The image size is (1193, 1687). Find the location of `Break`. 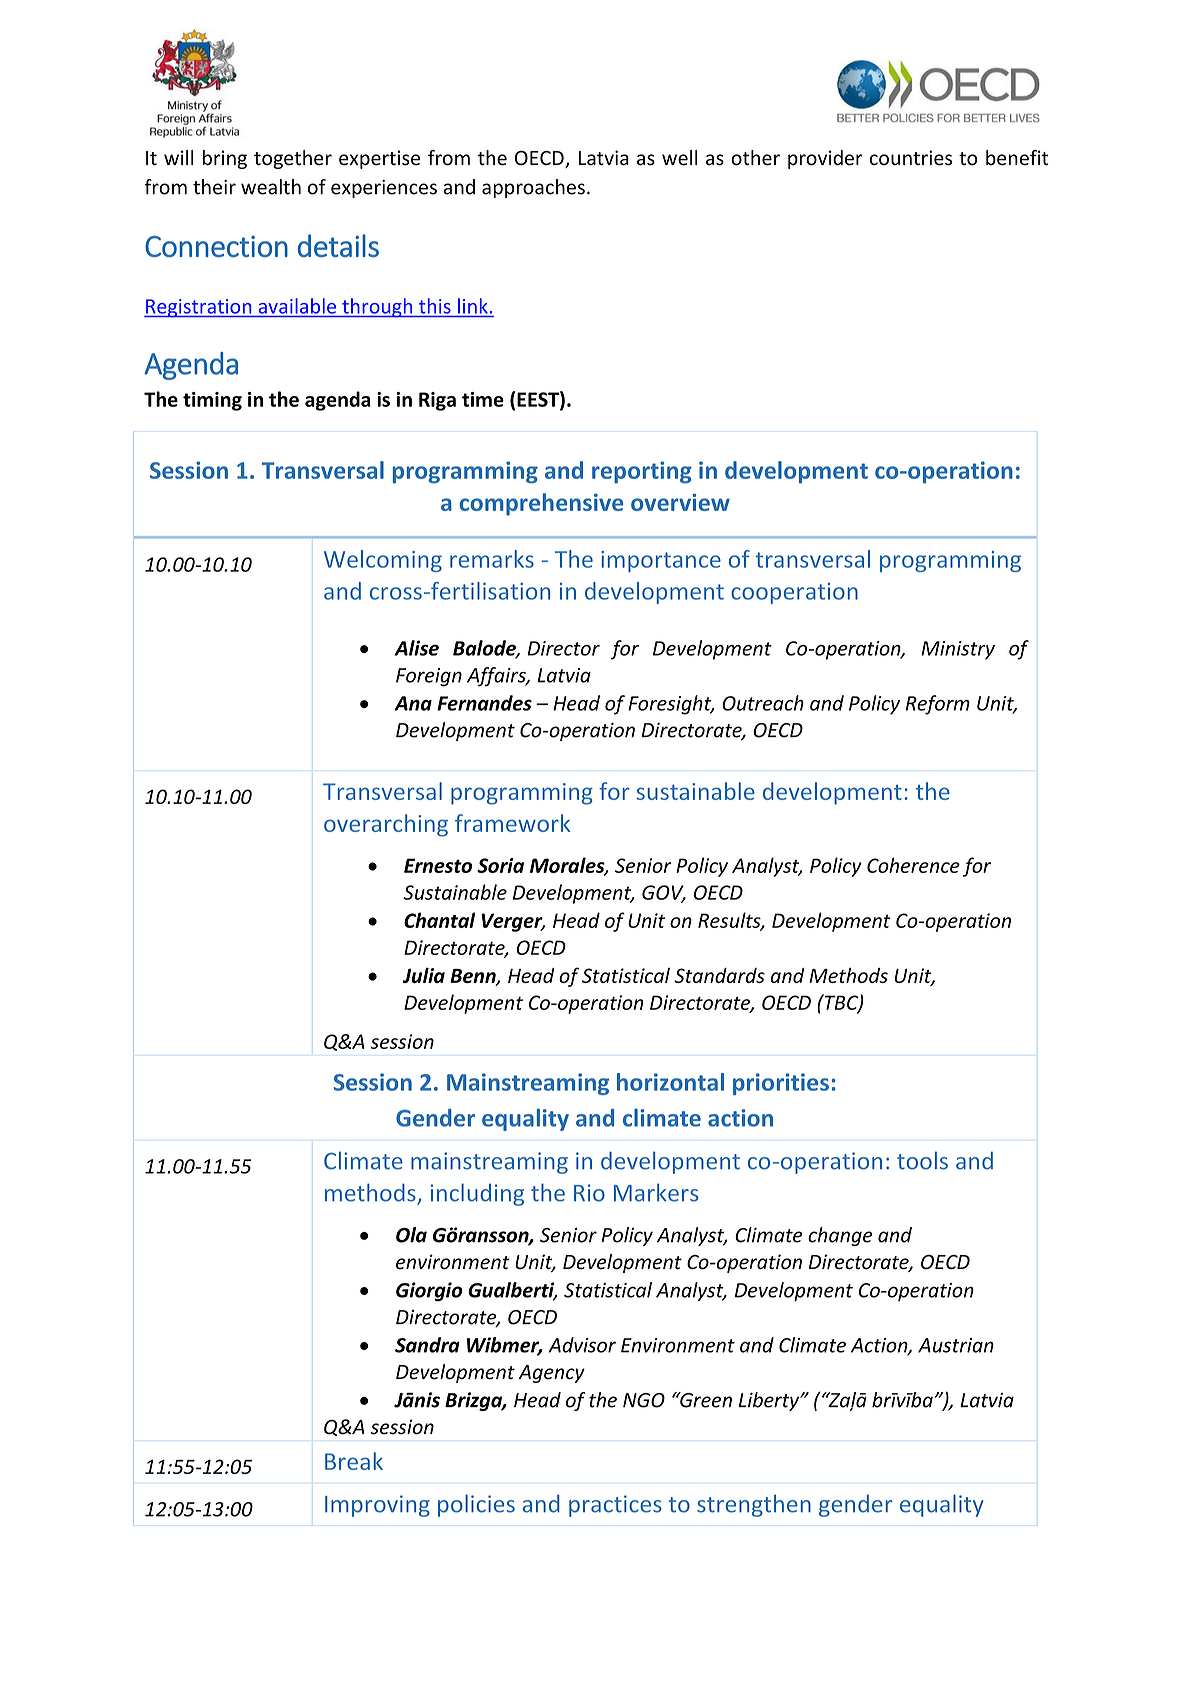

Break is located at coordinates (354, 1461).
